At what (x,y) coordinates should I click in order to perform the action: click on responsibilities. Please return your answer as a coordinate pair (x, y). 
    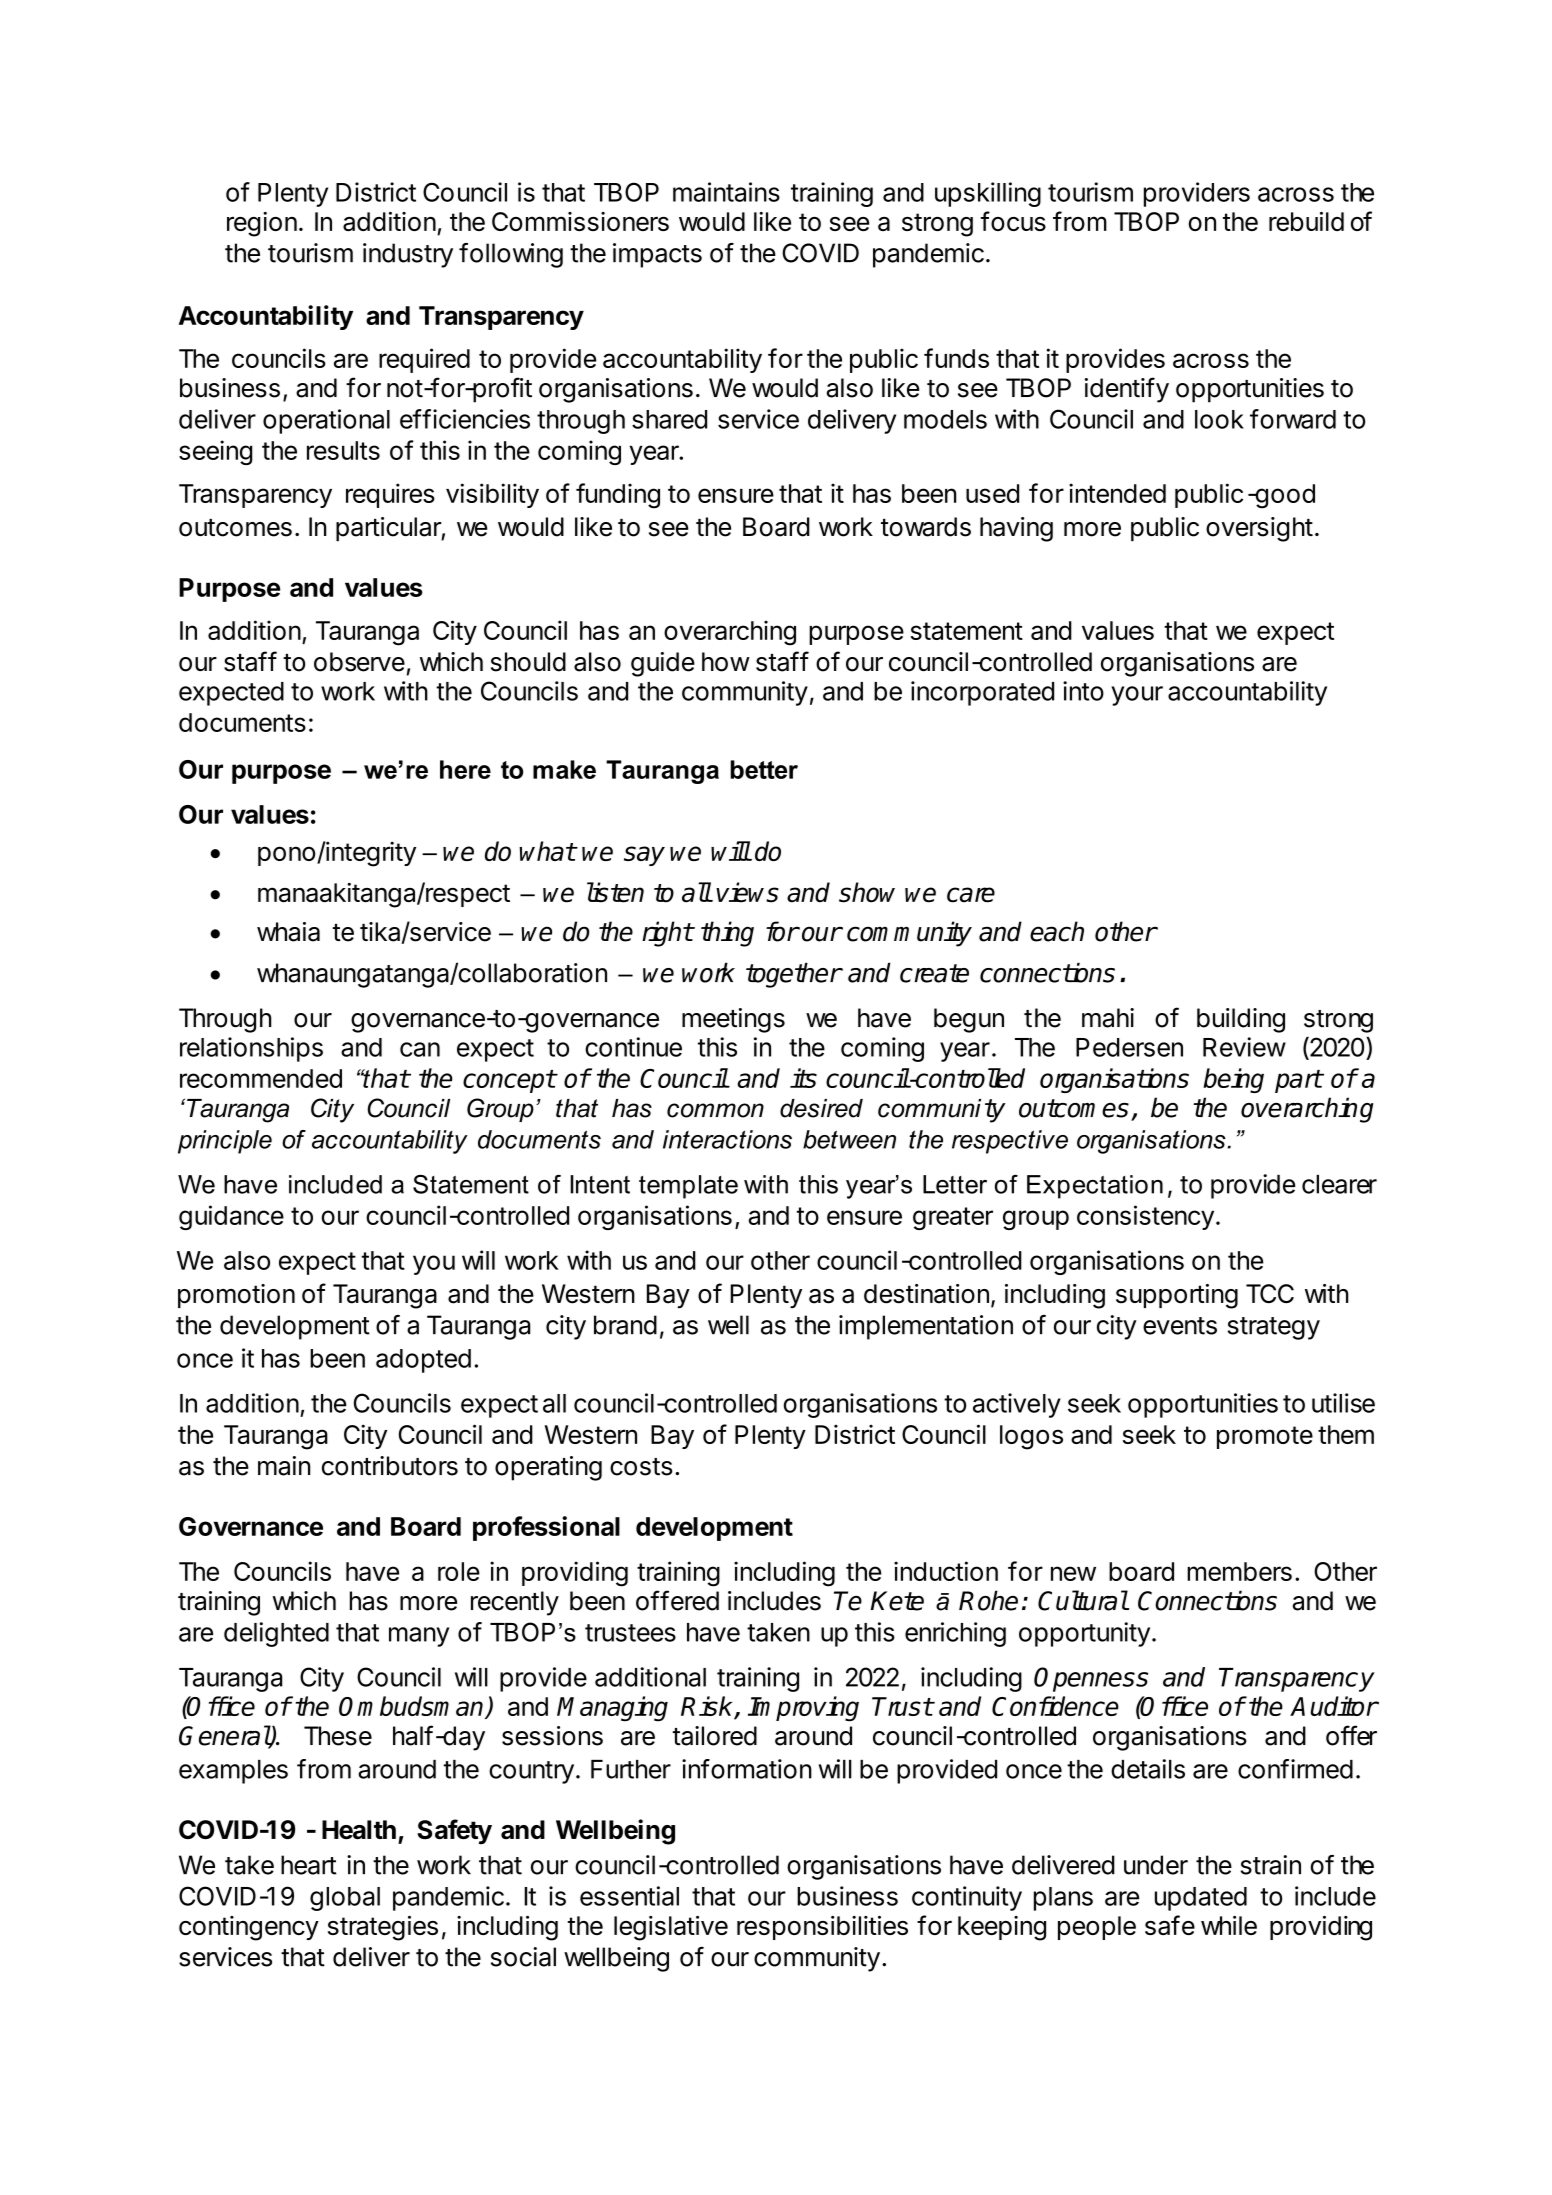
    Looking at the image, I should click on (822, 1928).
